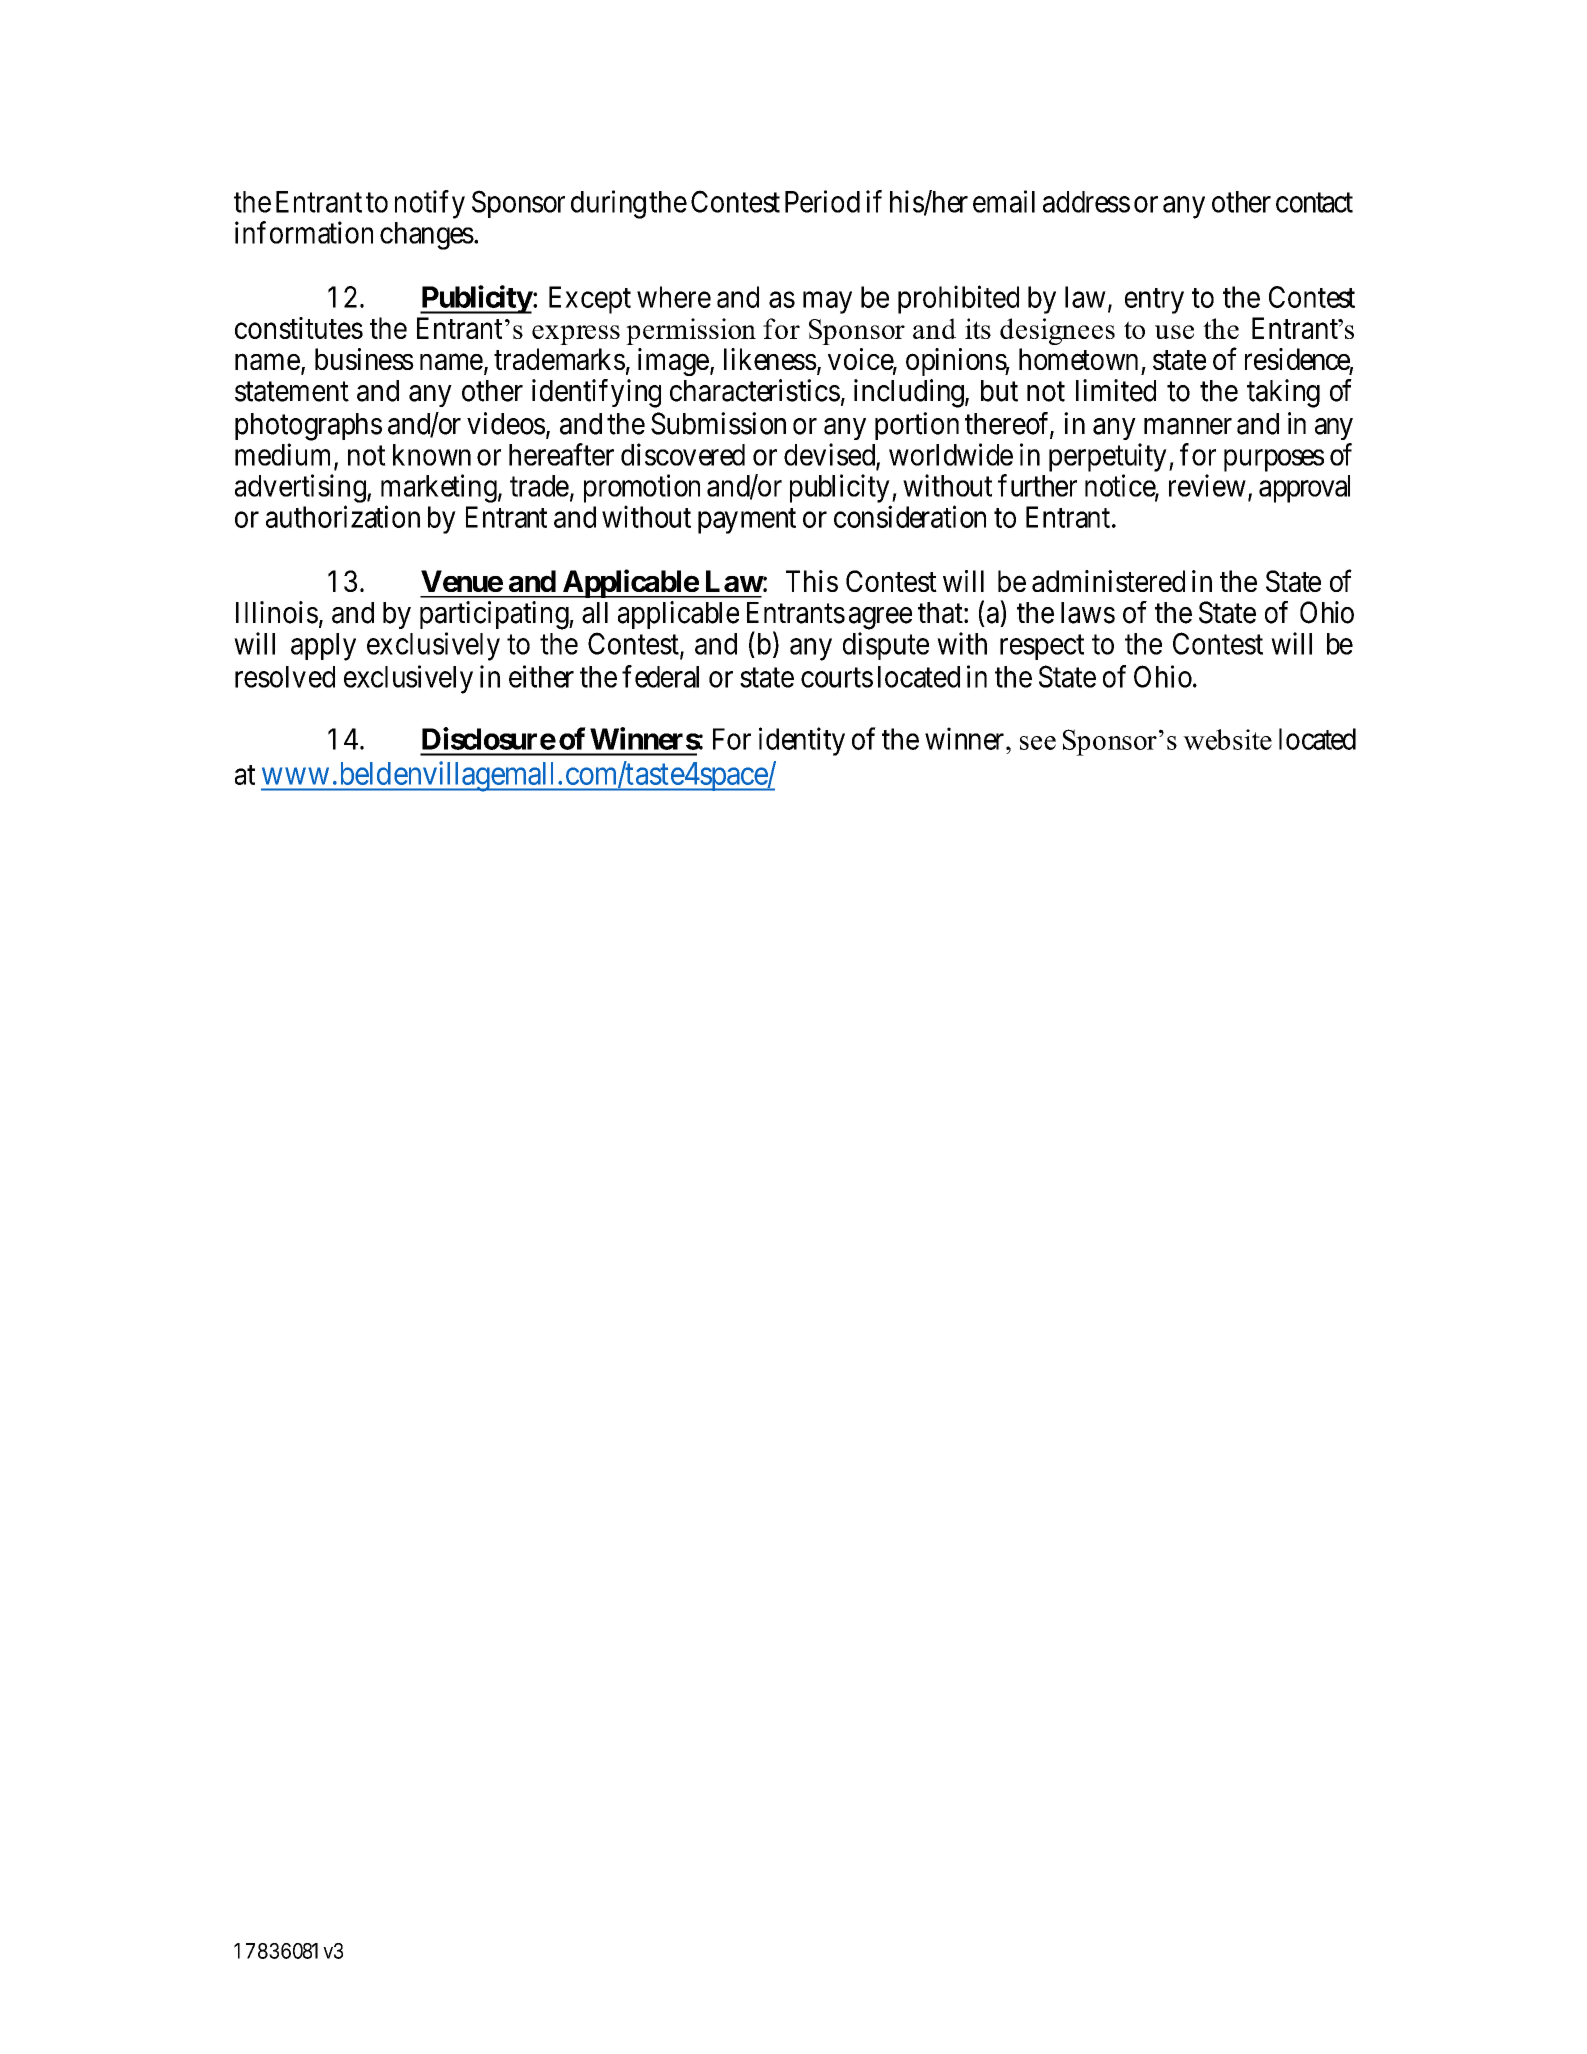 This screenshot has width=1587, height=2054. I want to click on identity, so click(802, 741).
